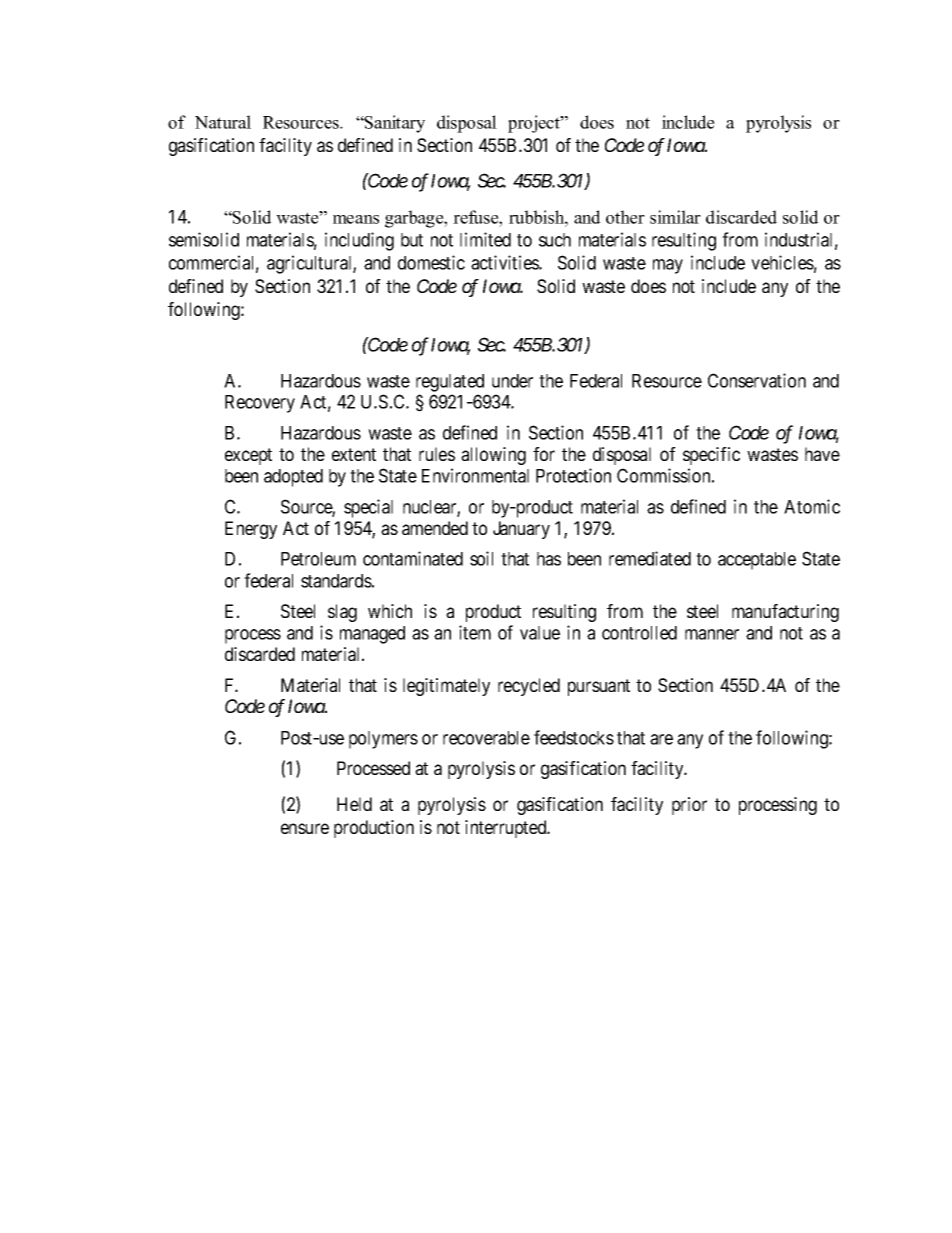 The width and height of the image is (952, 1233). I want to click on prior, so click(689, 806).
